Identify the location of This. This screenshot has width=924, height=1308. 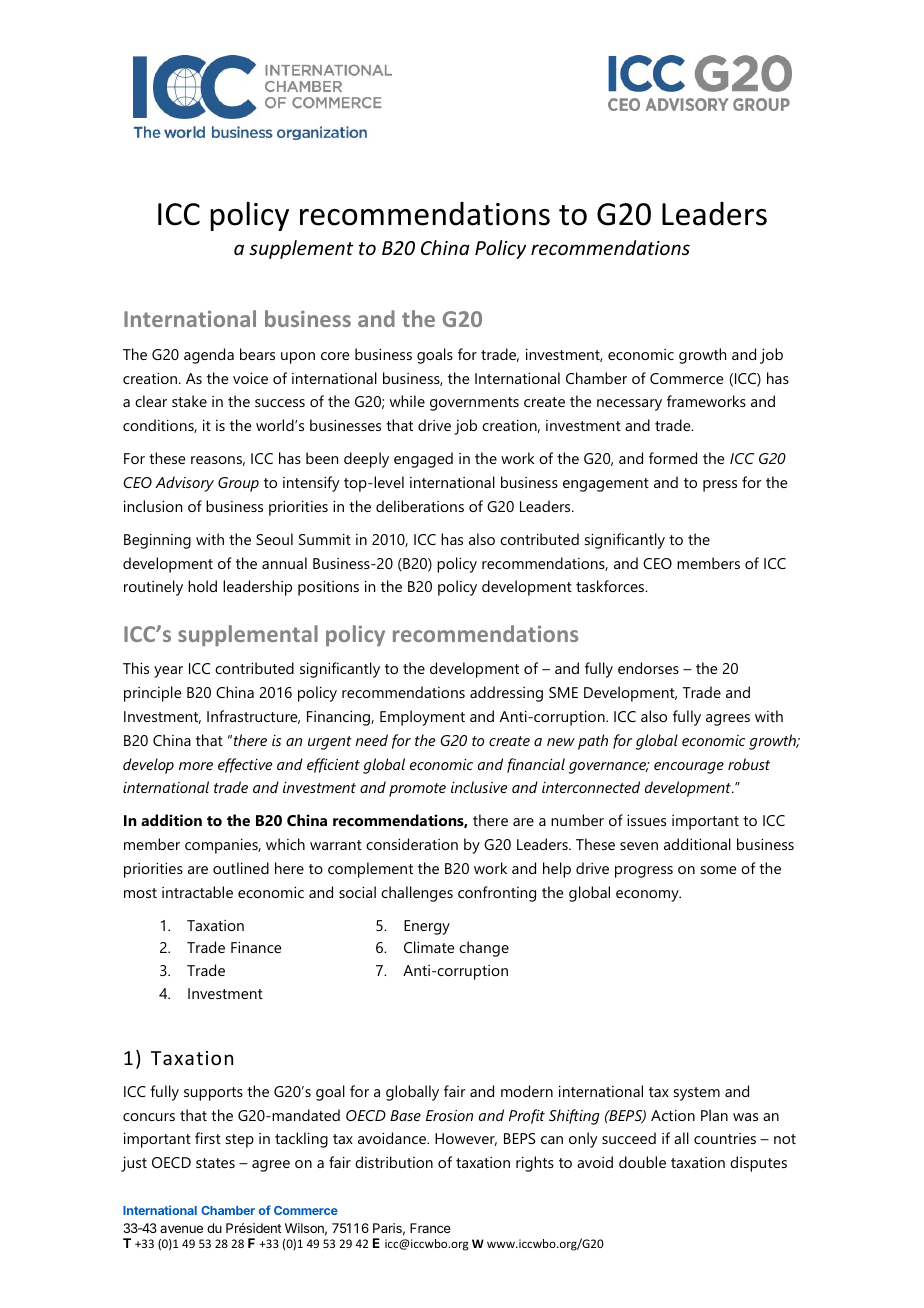
(136, 668).
